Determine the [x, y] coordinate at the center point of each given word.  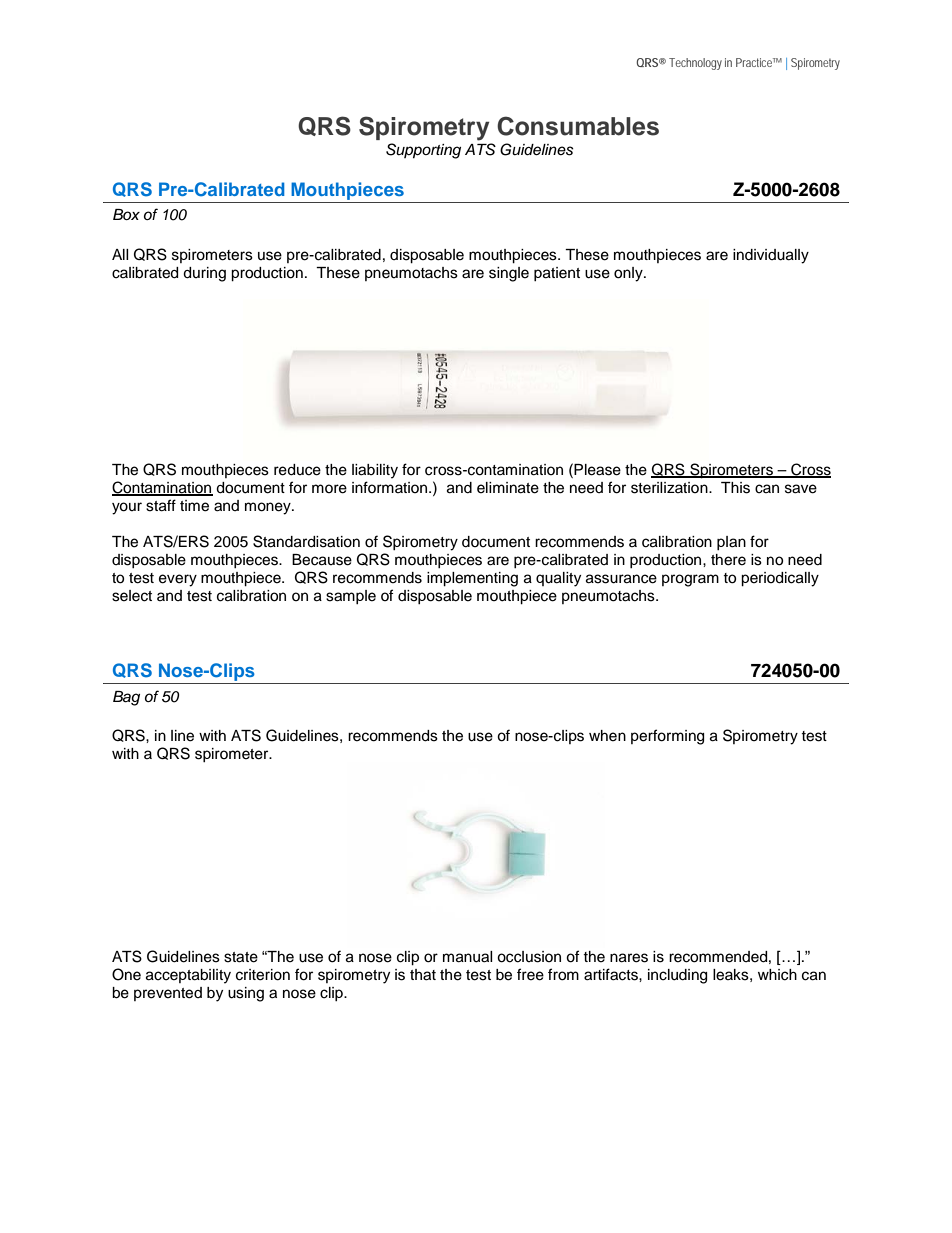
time [194, 506]
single [509, 274]
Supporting [423, 151]
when [607, 736]
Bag [126, 698]
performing [667, 737]
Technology [695, 64]
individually [771, 256]
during [204, 274]
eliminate [508, 488]
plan [731, 543]
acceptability [188, 976]
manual [467, 957]
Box [126, 214]
